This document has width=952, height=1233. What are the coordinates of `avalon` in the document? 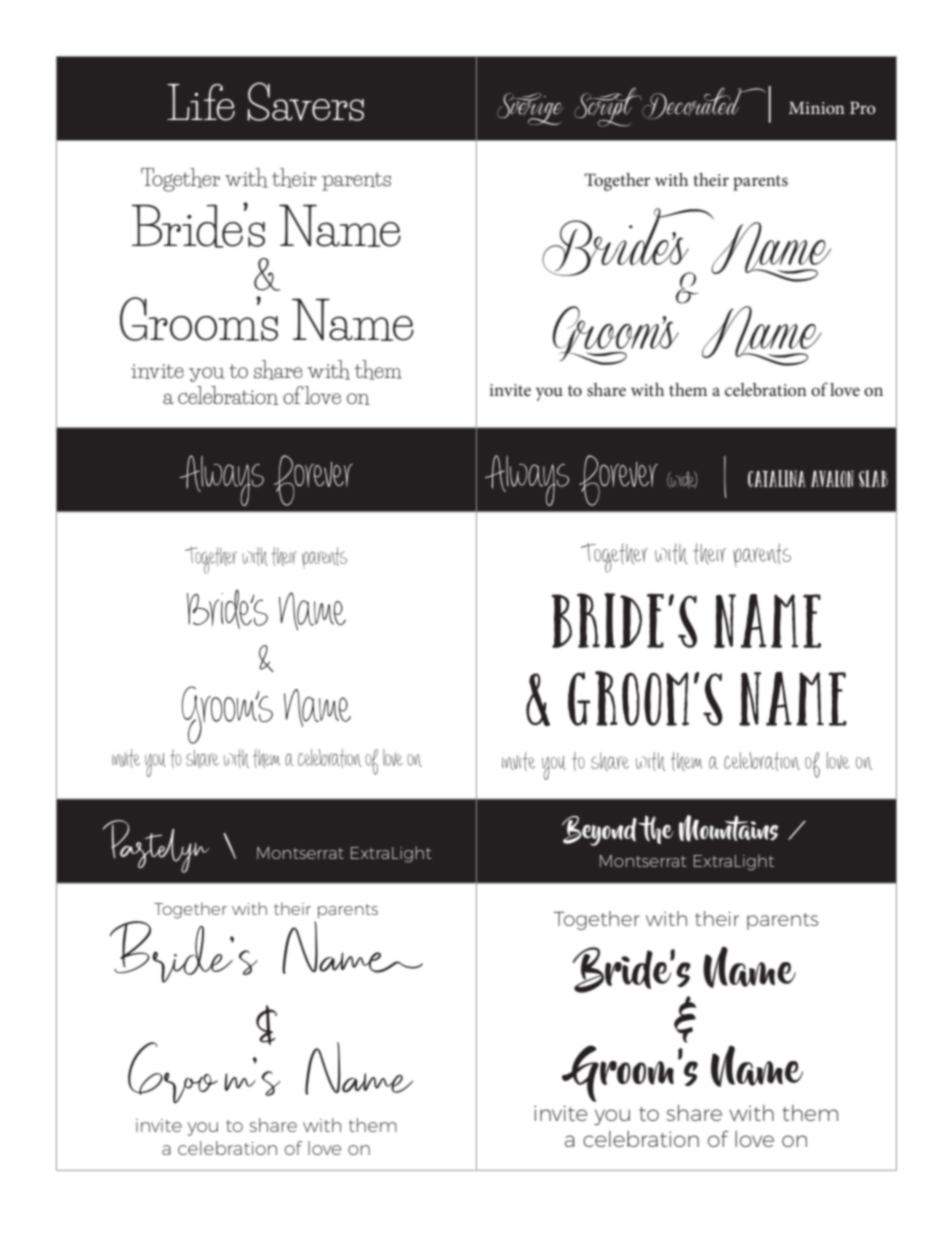 It's located at (832, 478).
